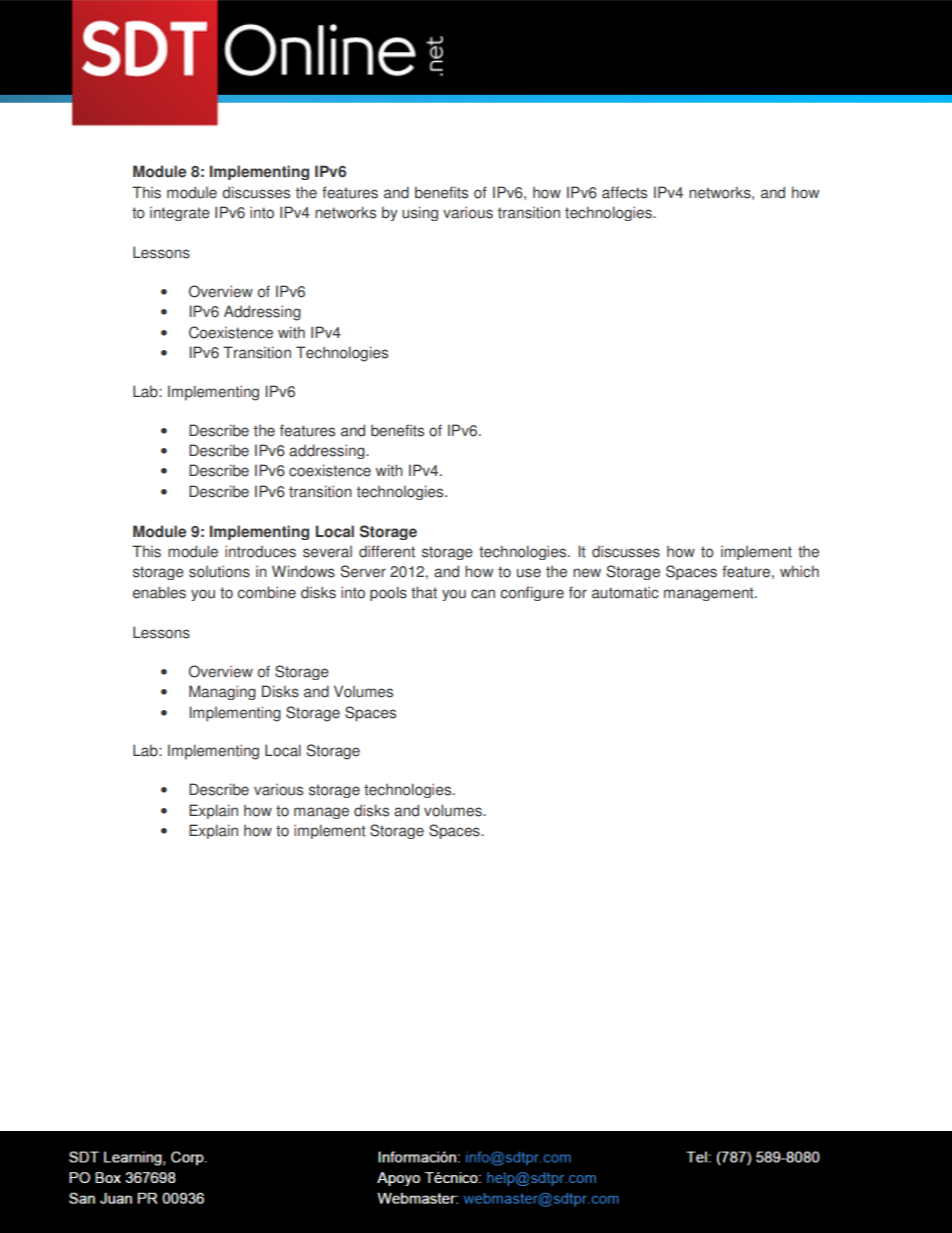 This image has width=952, height=1233. I want to click on new, so click(587, 573).
